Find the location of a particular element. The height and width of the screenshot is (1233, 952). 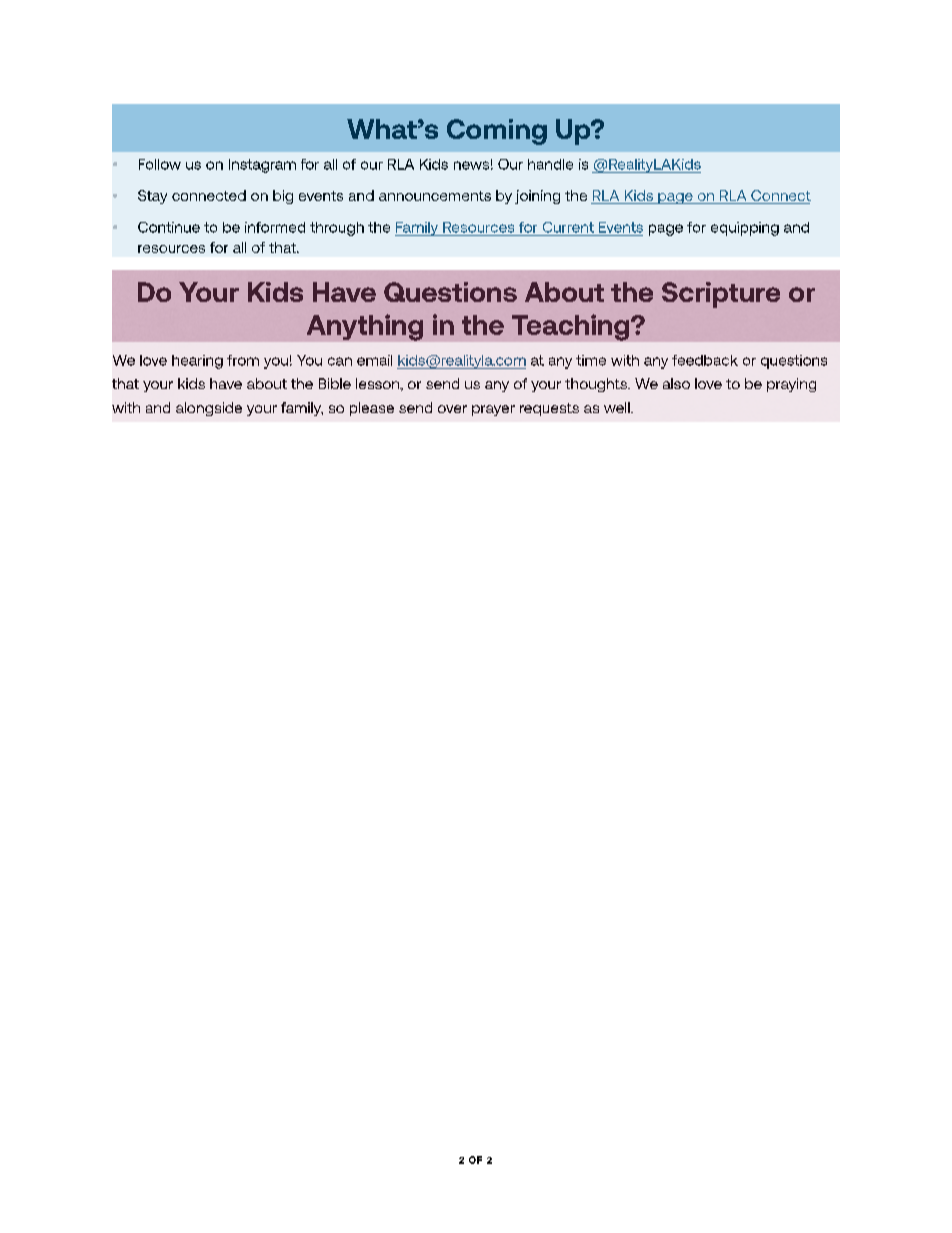

Current is located at coordinates (568, 227).
